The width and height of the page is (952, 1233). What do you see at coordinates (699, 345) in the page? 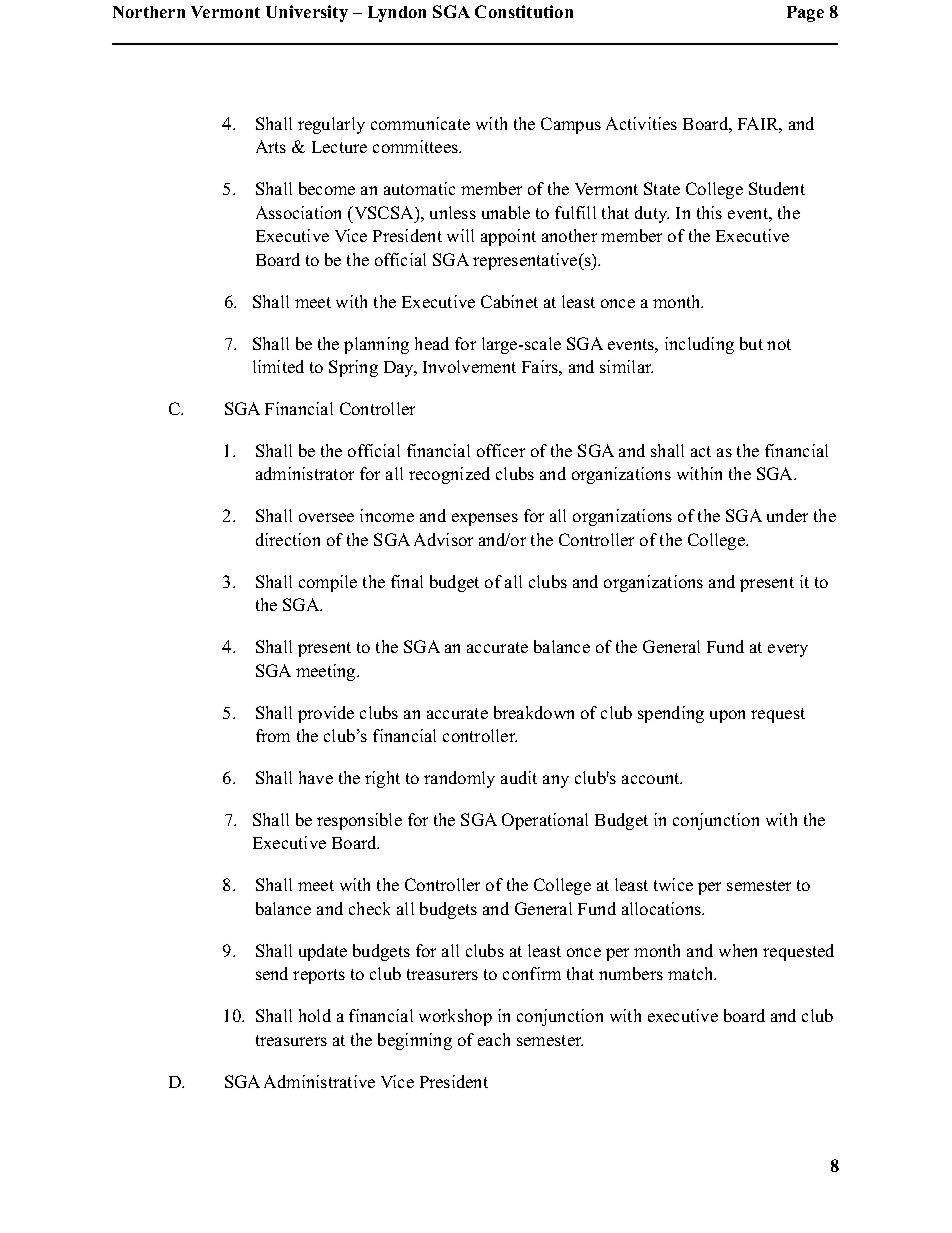
I see `including` at bounding box center [699, 345].
